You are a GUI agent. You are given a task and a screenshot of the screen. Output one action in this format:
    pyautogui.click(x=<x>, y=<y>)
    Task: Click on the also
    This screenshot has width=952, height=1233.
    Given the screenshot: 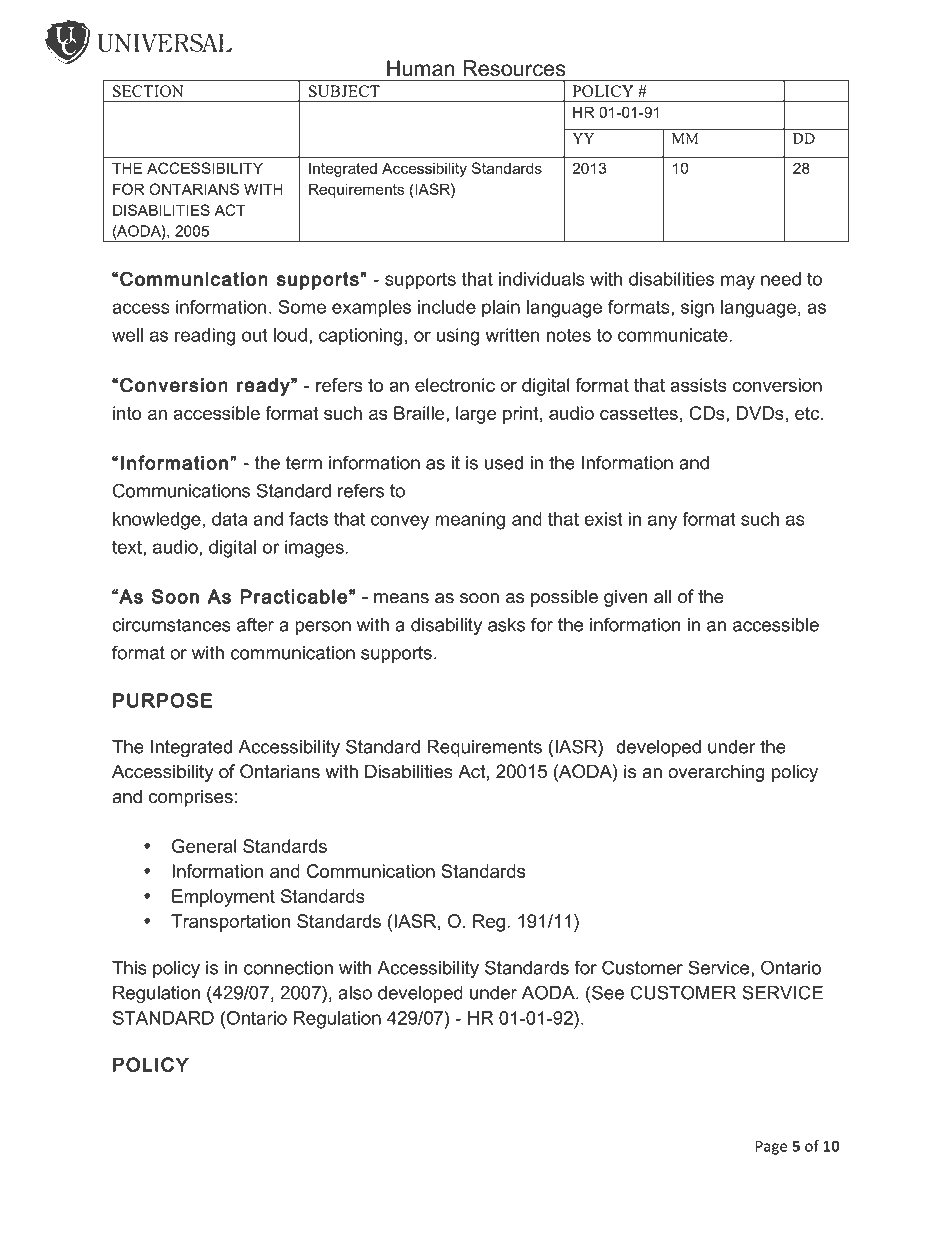 What is the action you would take?
    pyautogui.click(x=355, y=993)
